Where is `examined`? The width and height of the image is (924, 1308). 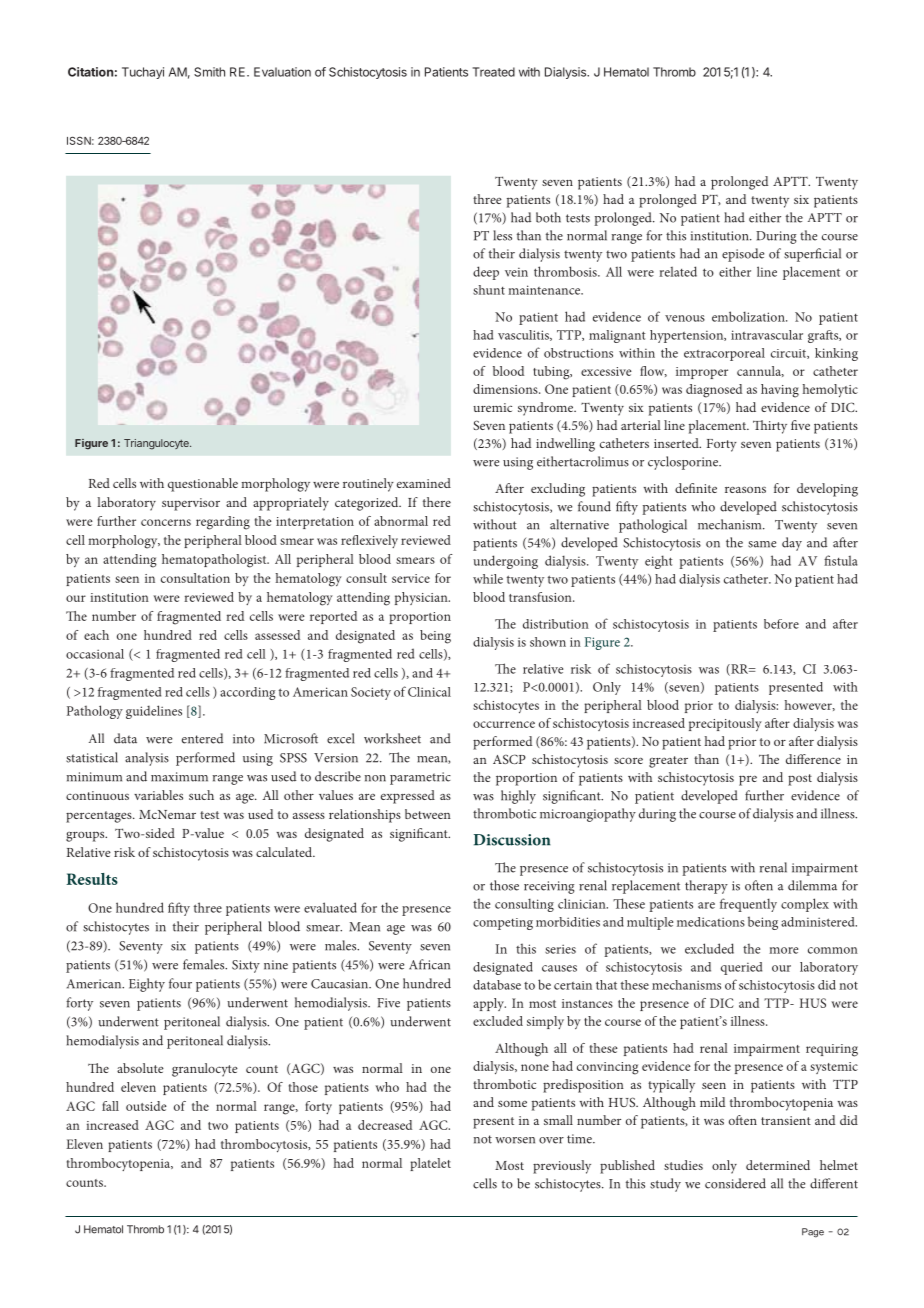
examined is located at coordinates (424, 483).
